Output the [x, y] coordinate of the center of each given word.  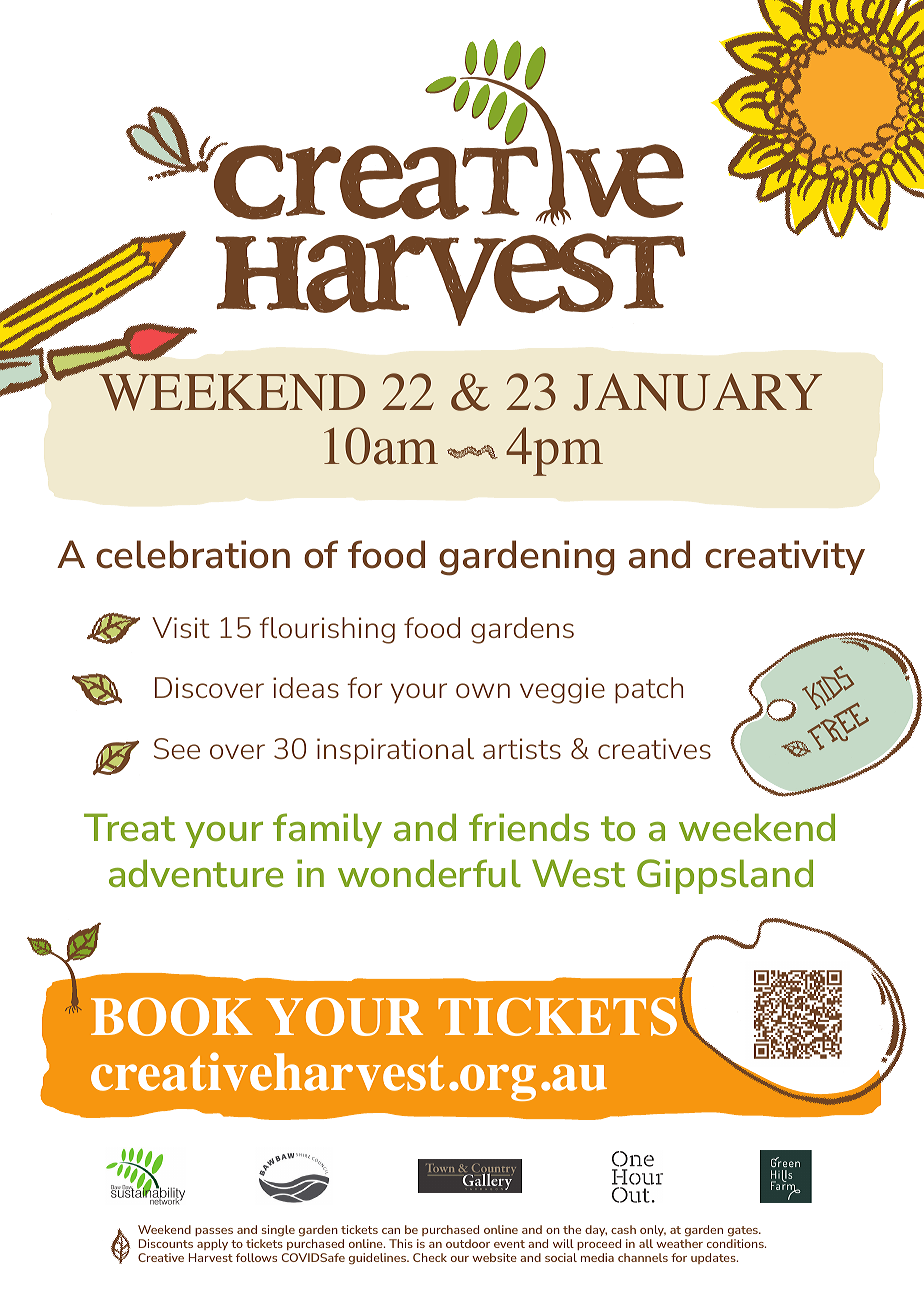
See [177, 748]
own [483, 690]
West [578, 873]
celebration [193, 554]
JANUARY [697, 392]
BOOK [172, 1016]
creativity [785, 557]
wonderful [429, 873]
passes [214, 1234]
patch [649, 690]
